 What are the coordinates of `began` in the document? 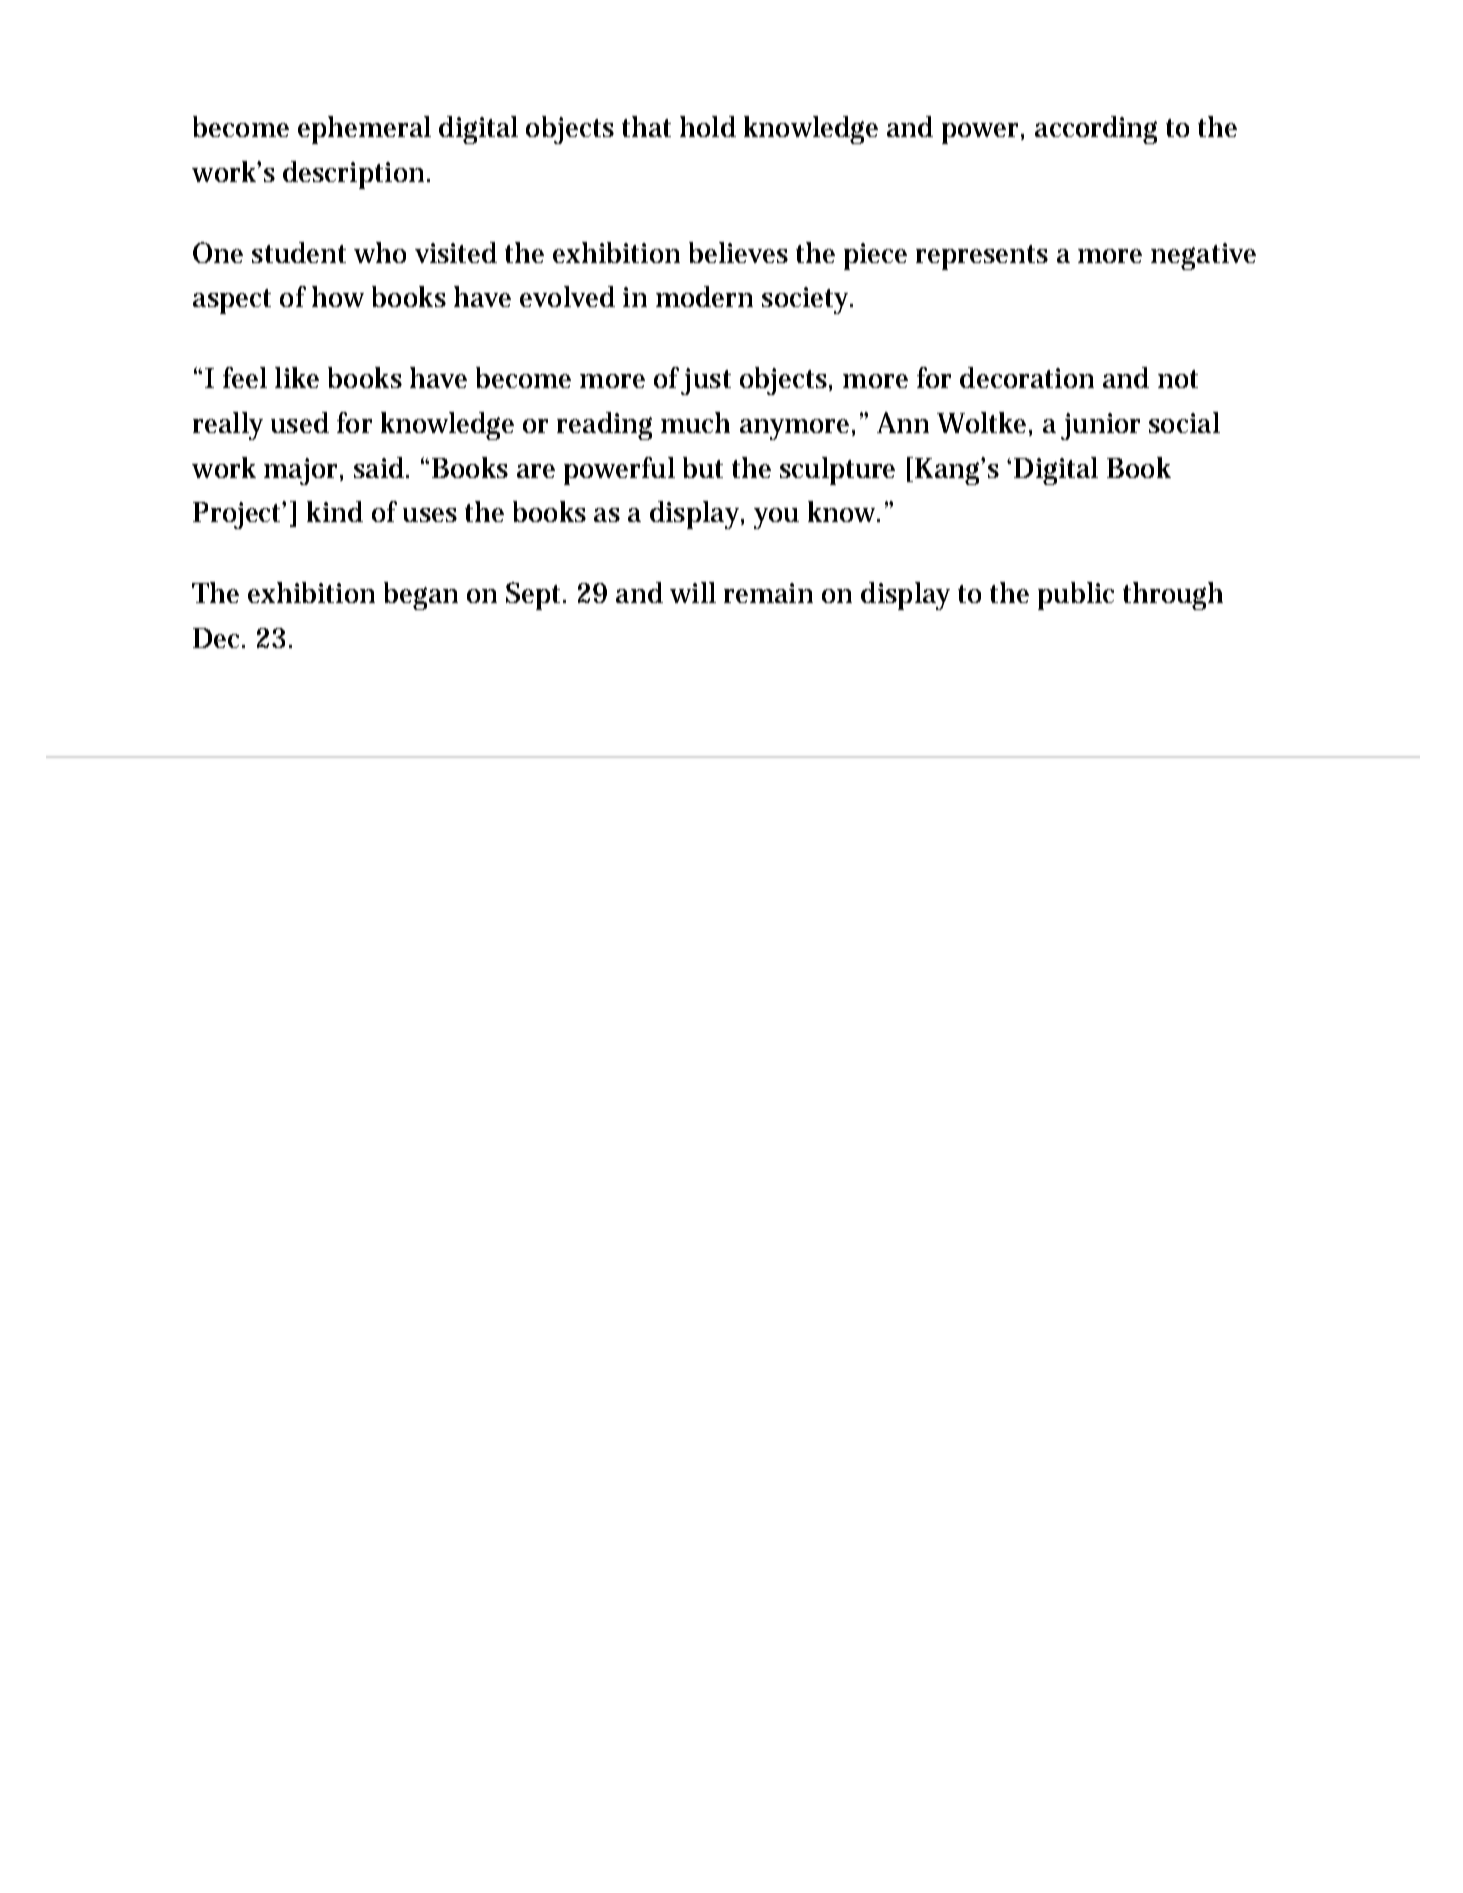 It's located at (421, 596).
